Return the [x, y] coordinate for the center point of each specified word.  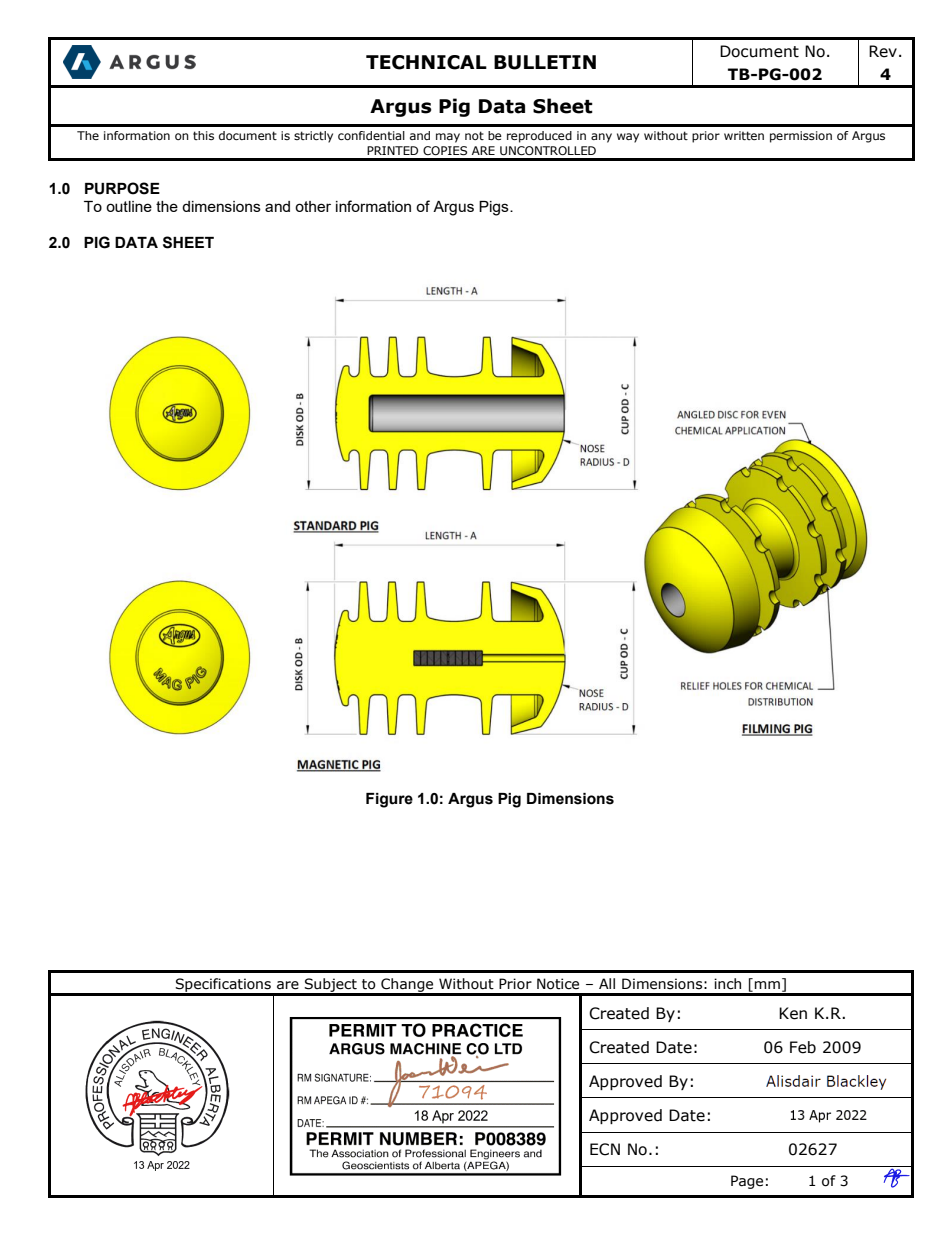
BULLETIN [545, 62]
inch [727, 984]
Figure [389, 800]
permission [801, 137]
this [203, 135]
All [607, 983]
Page [747, 1182]
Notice [558, 984]
